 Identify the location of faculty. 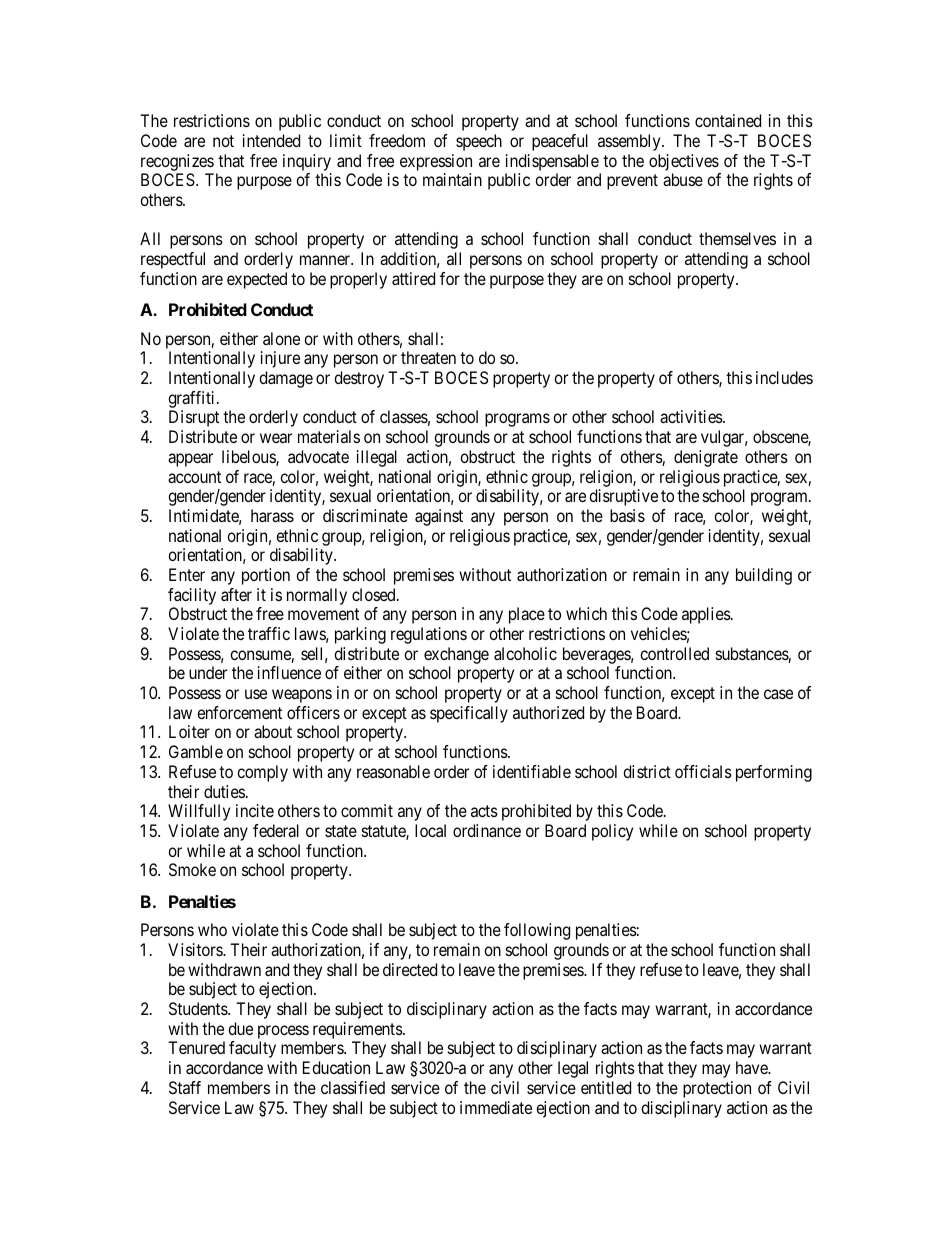
(252, 1049).
